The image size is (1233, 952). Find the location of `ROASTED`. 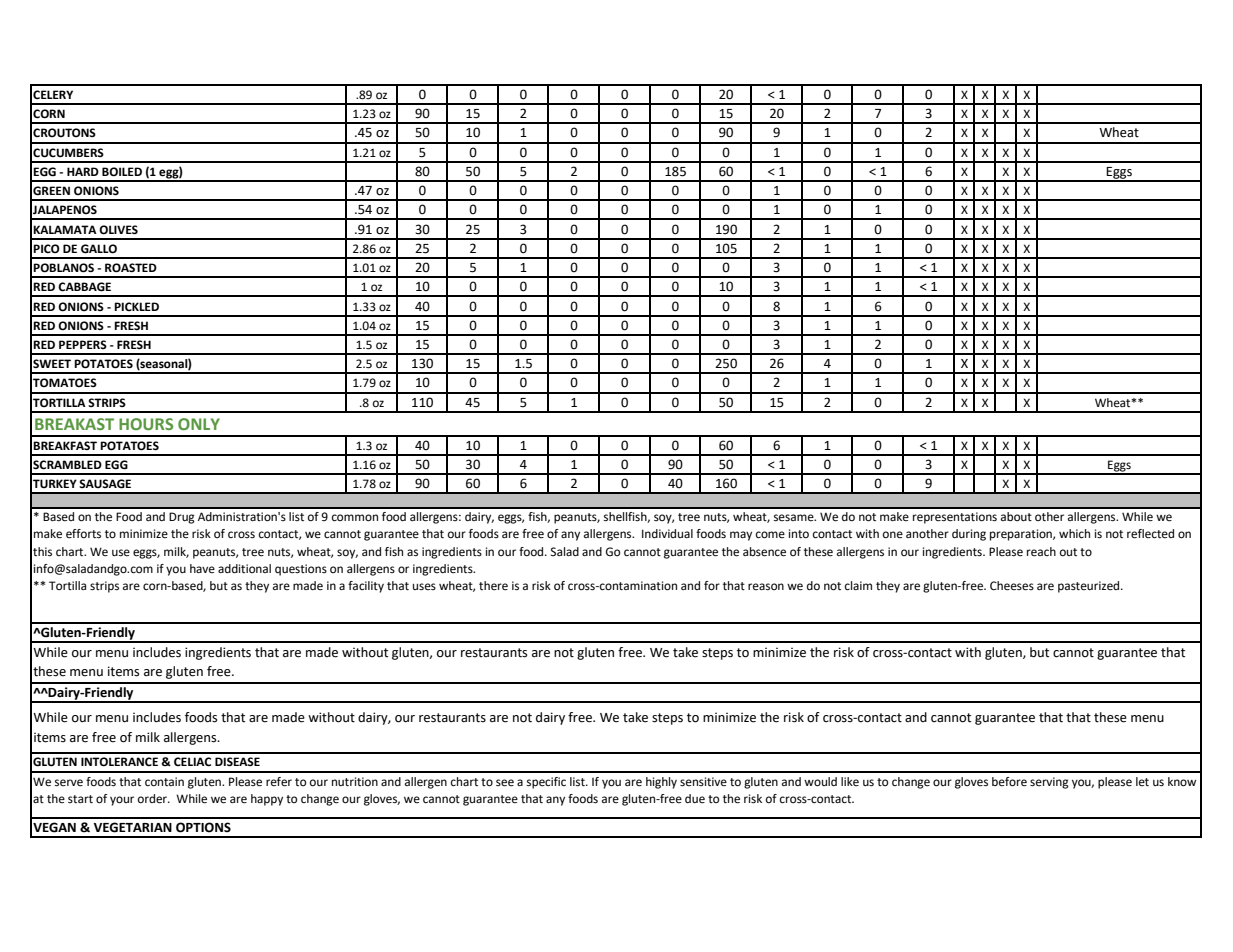

ROASTED is located at coordinates (131, 268).
